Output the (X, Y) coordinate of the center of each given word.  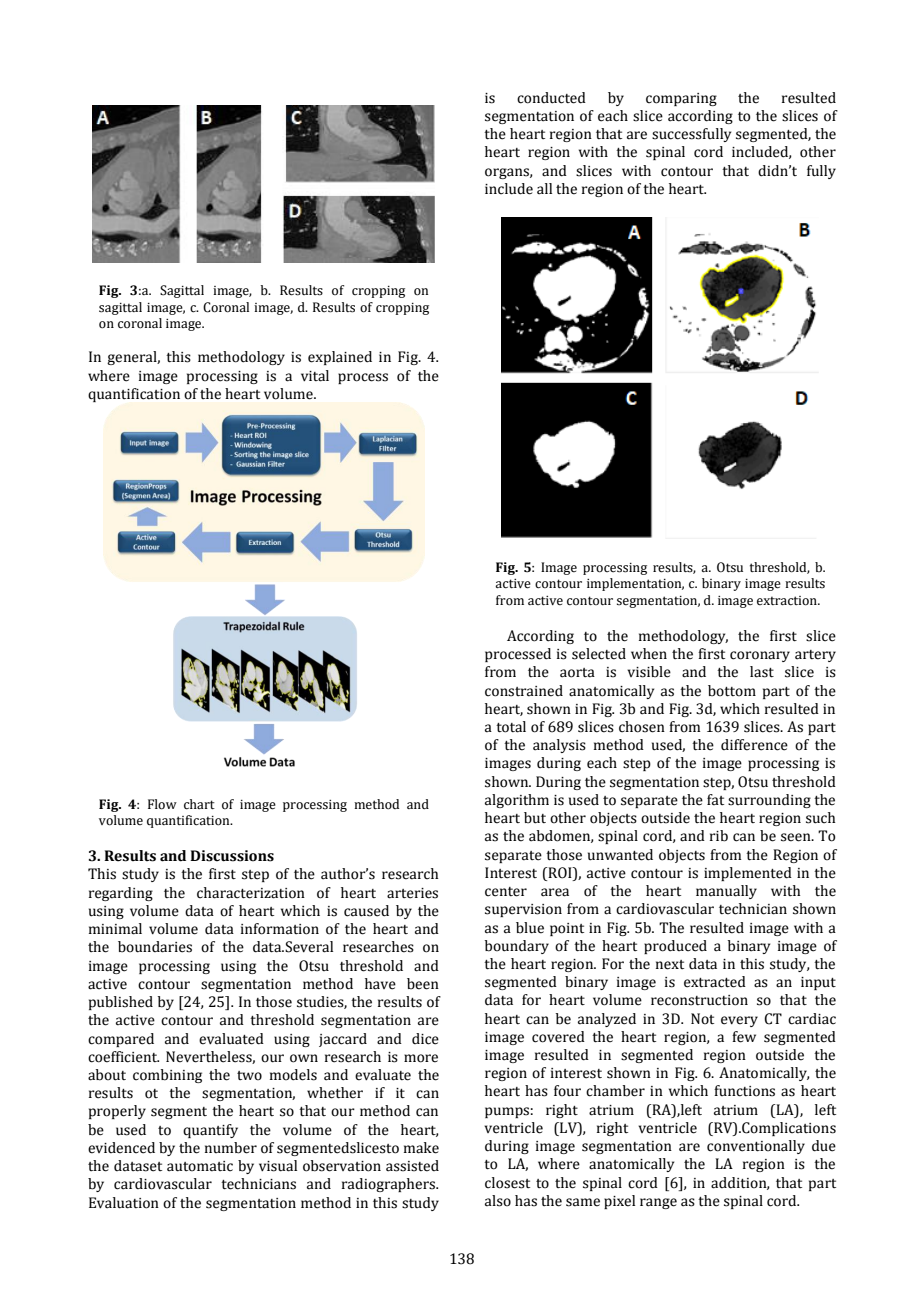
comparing (681, 99)
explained (340, 358)
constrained (524, 691)
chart (199, 804)
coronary (760, 656)
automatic (200, 1166)
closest (507, 1183)
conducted (551, 98)
